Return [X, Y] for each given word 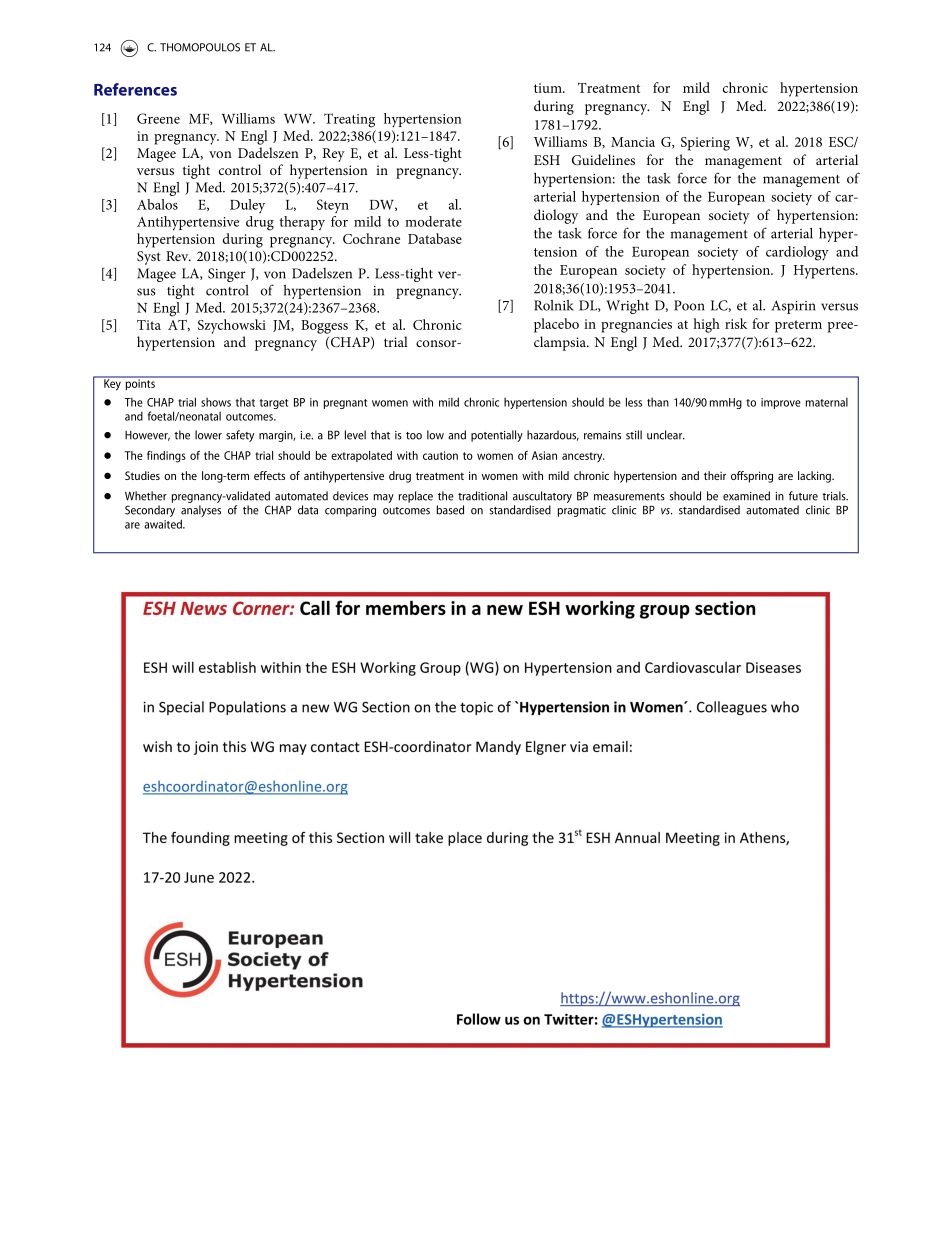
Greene [158, 118]
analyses [201, 512]
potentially [497, 436]
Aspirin [793, 307]
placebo [556, 325]
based [450, 510]
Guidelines [603, 160]
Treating [349, 120]
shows [216, 402]
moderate [433, 221]
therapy [302, 223]
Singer [227, 275]
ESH [547, 160]
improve [781, 403]
